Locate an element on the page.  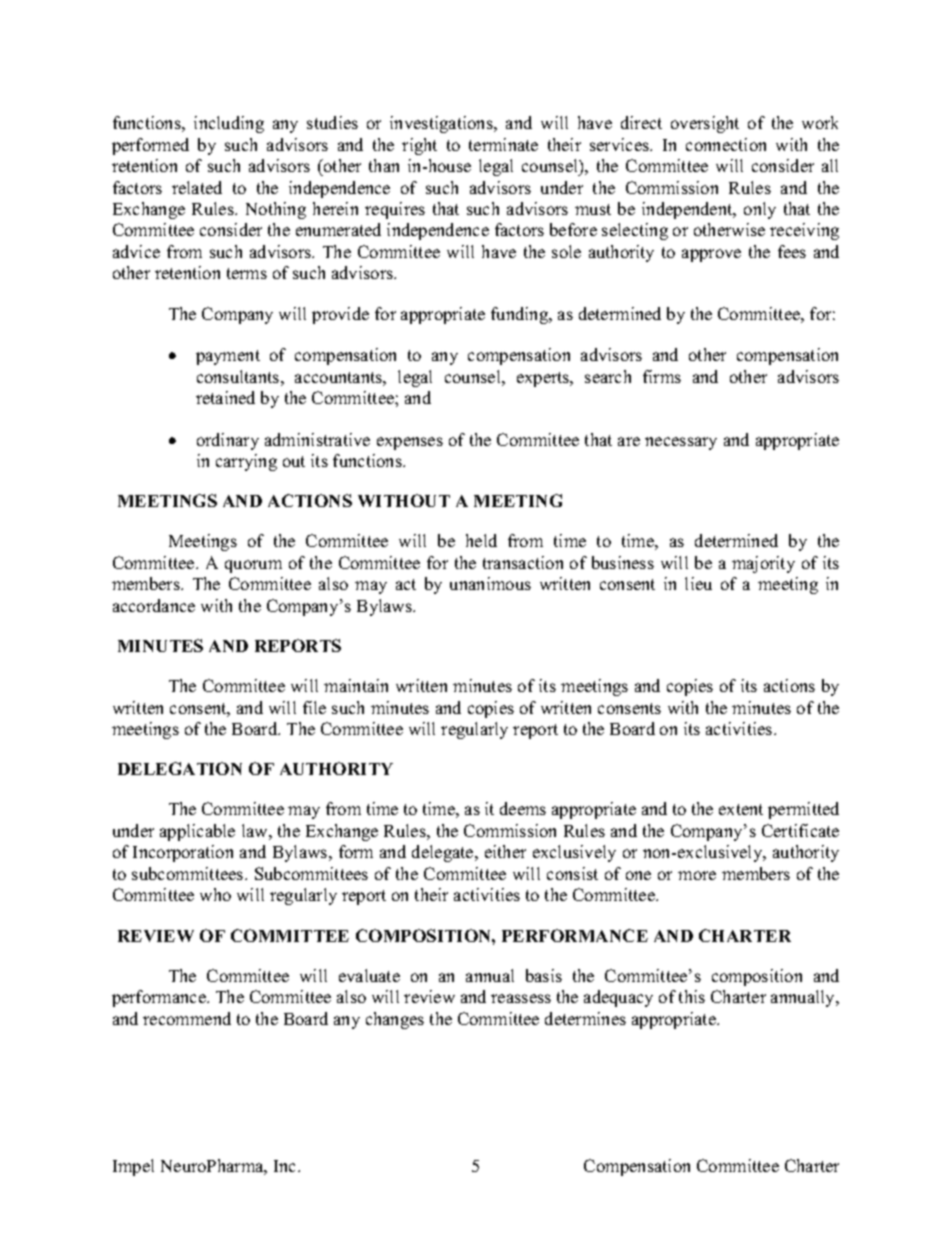
payment is located at coordinates (228, 357).
